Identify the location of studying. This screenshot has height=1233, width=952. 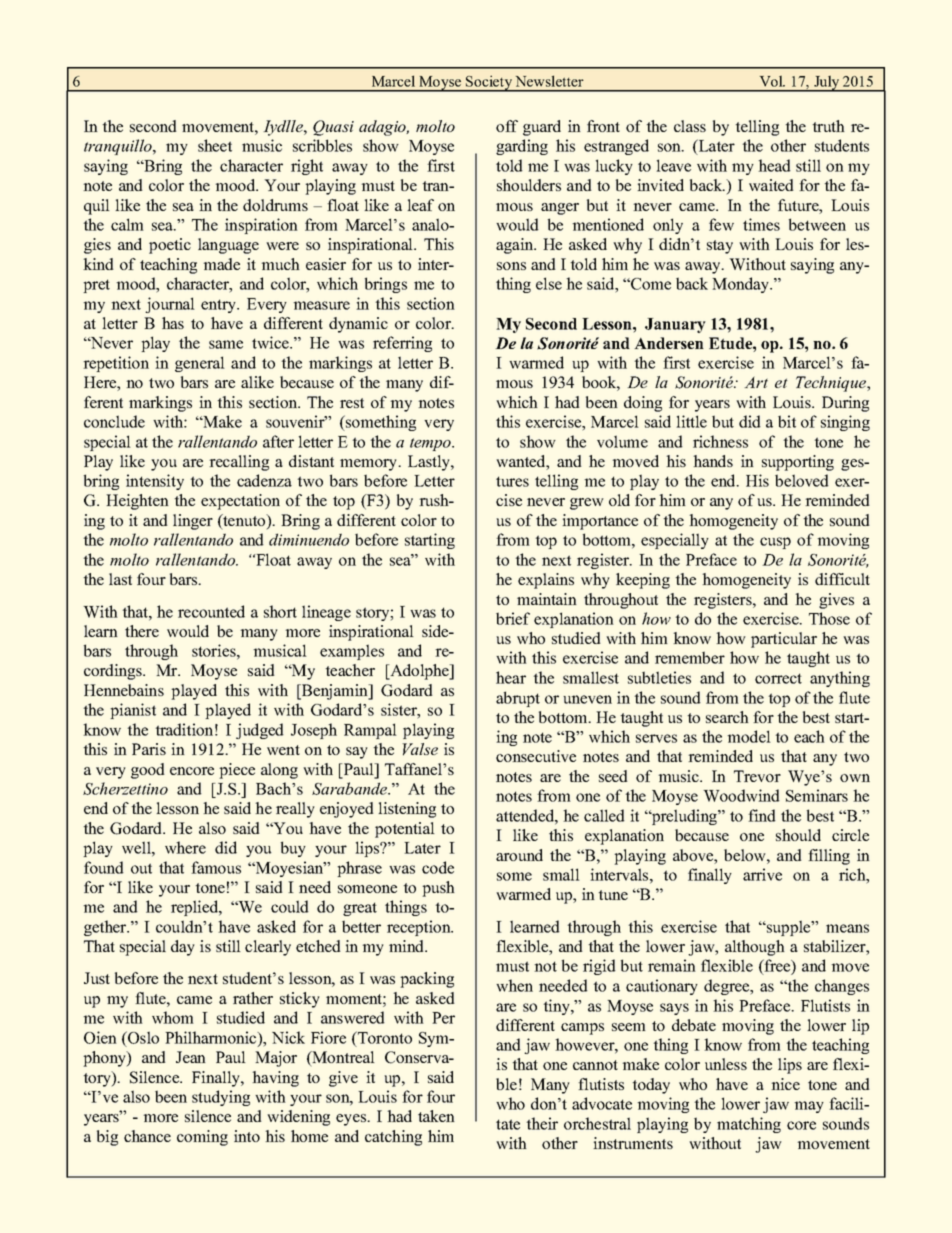
(221, 1098).
